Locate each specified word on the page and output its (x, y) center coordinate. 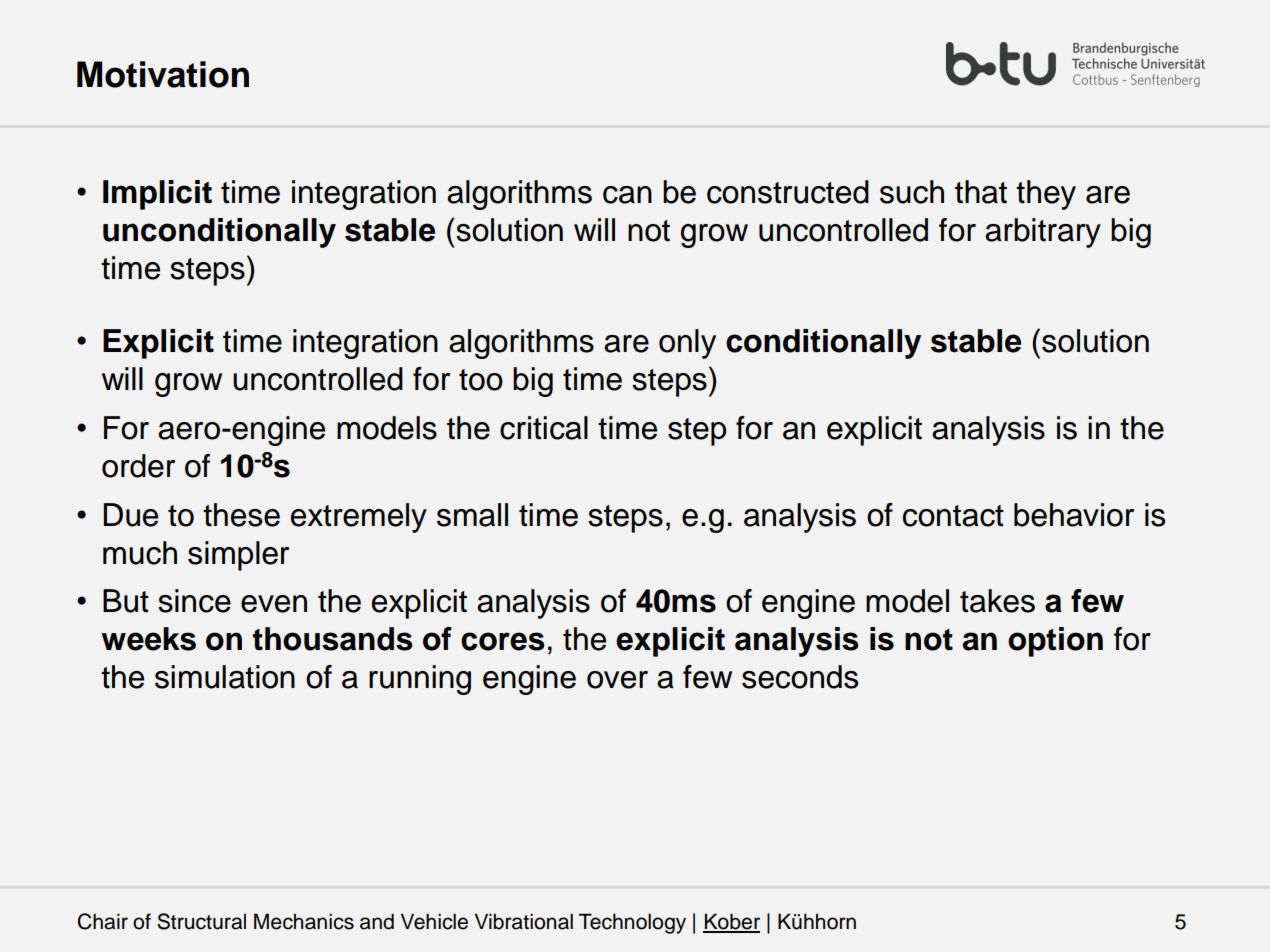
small (472, 515)
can (627, 195)
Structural (201, 921)
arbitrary (1043, 233)
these (241, 515)
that (981, 192)
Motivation (163, 74)
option (1055, 642)
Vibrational (524, 921)
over (617, 680)
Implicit (157, 195)
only (687, 344)
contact (953, 516)
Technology (632, 923)
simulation (225, 677)
